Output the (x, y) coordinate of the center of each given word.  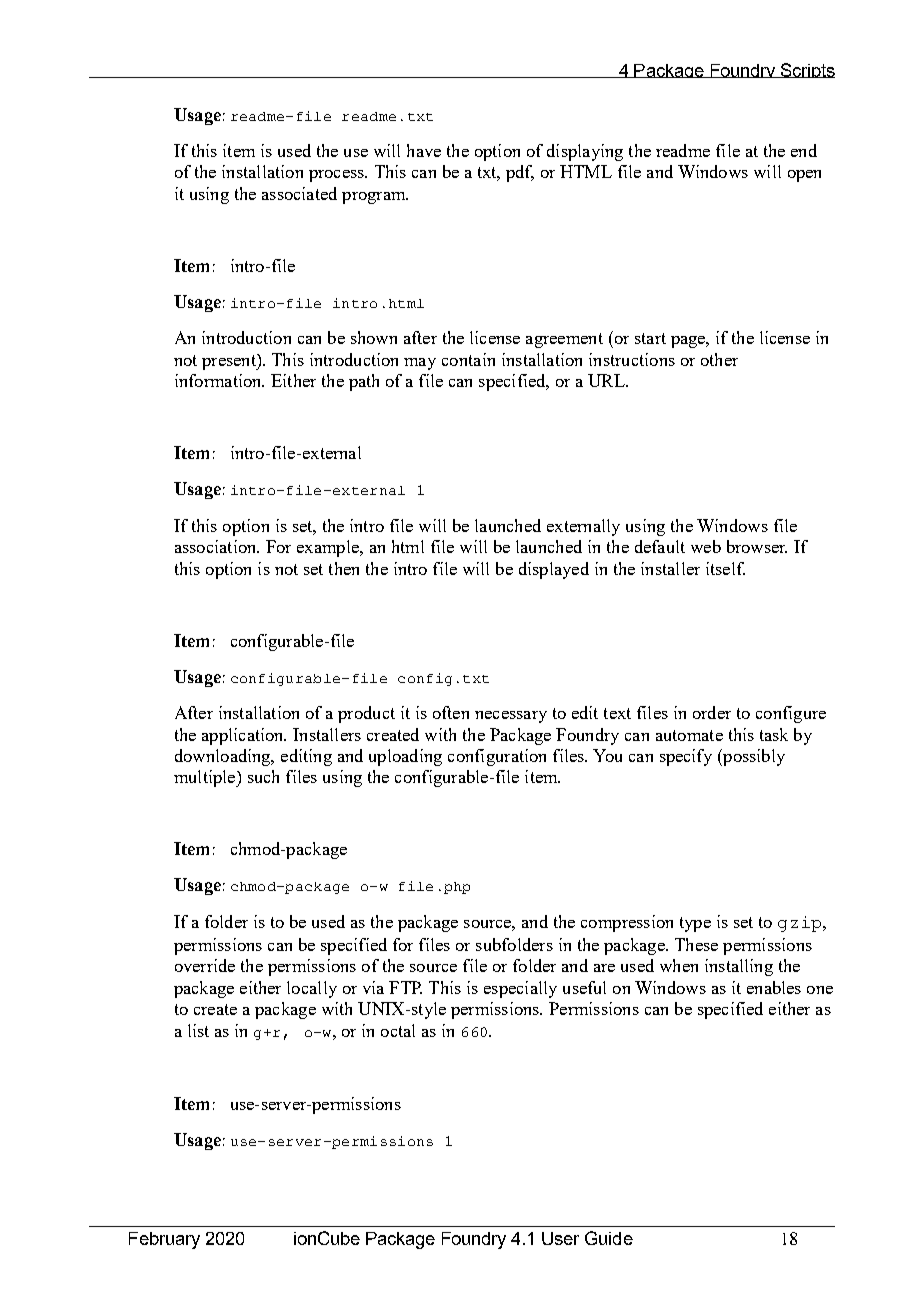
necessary (511, 717)
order (712, 712)
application (244, 736)
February (164, 1240)
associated (299, 193)
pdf (520, 173)
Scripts (806, 70)
